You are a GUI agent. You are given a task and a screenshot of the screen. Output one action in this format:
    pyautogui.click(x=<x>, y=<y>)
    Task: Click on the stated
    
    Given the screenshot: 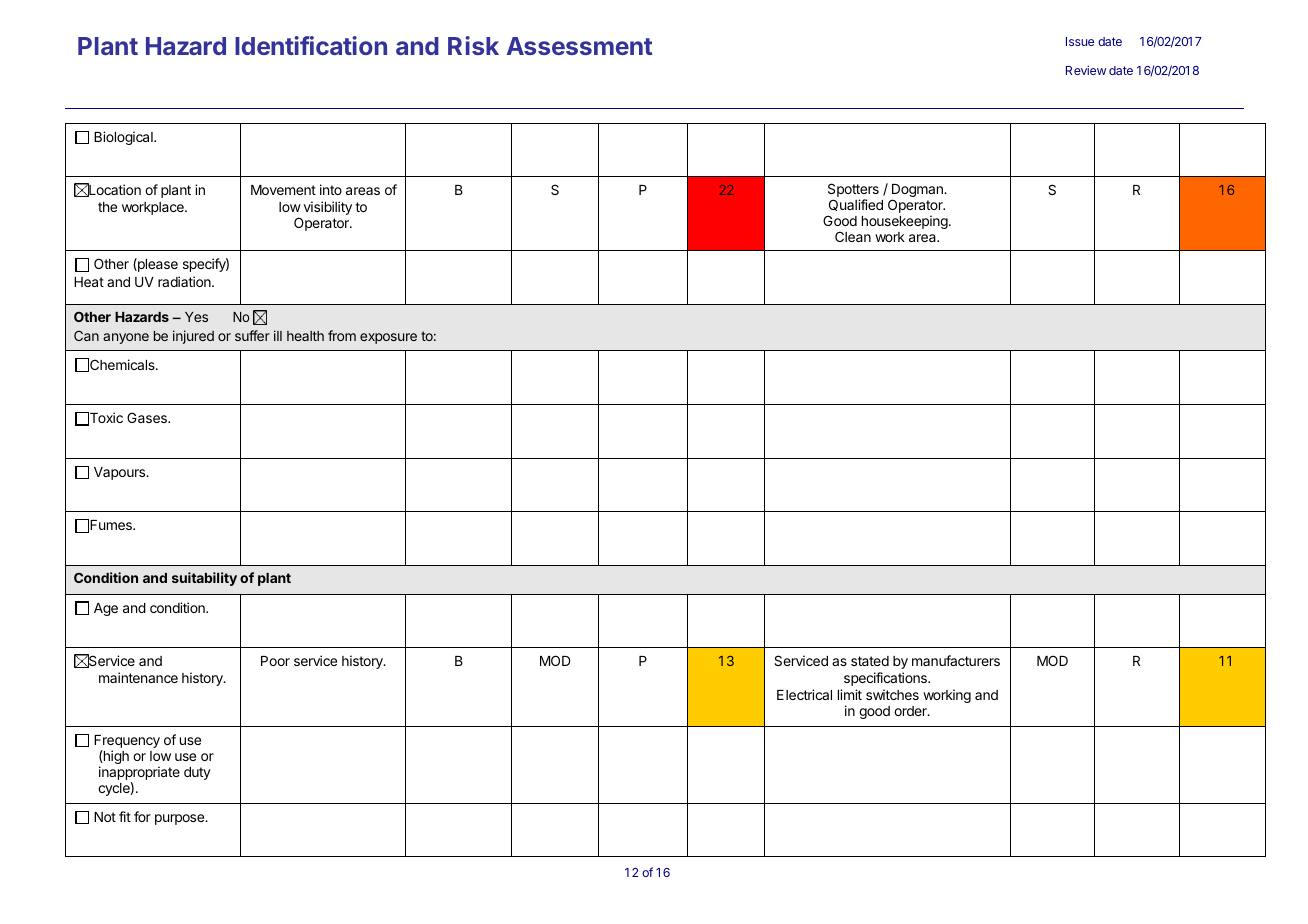 What is the action you would take?
    pyautogui.click(x=870, y=661)
